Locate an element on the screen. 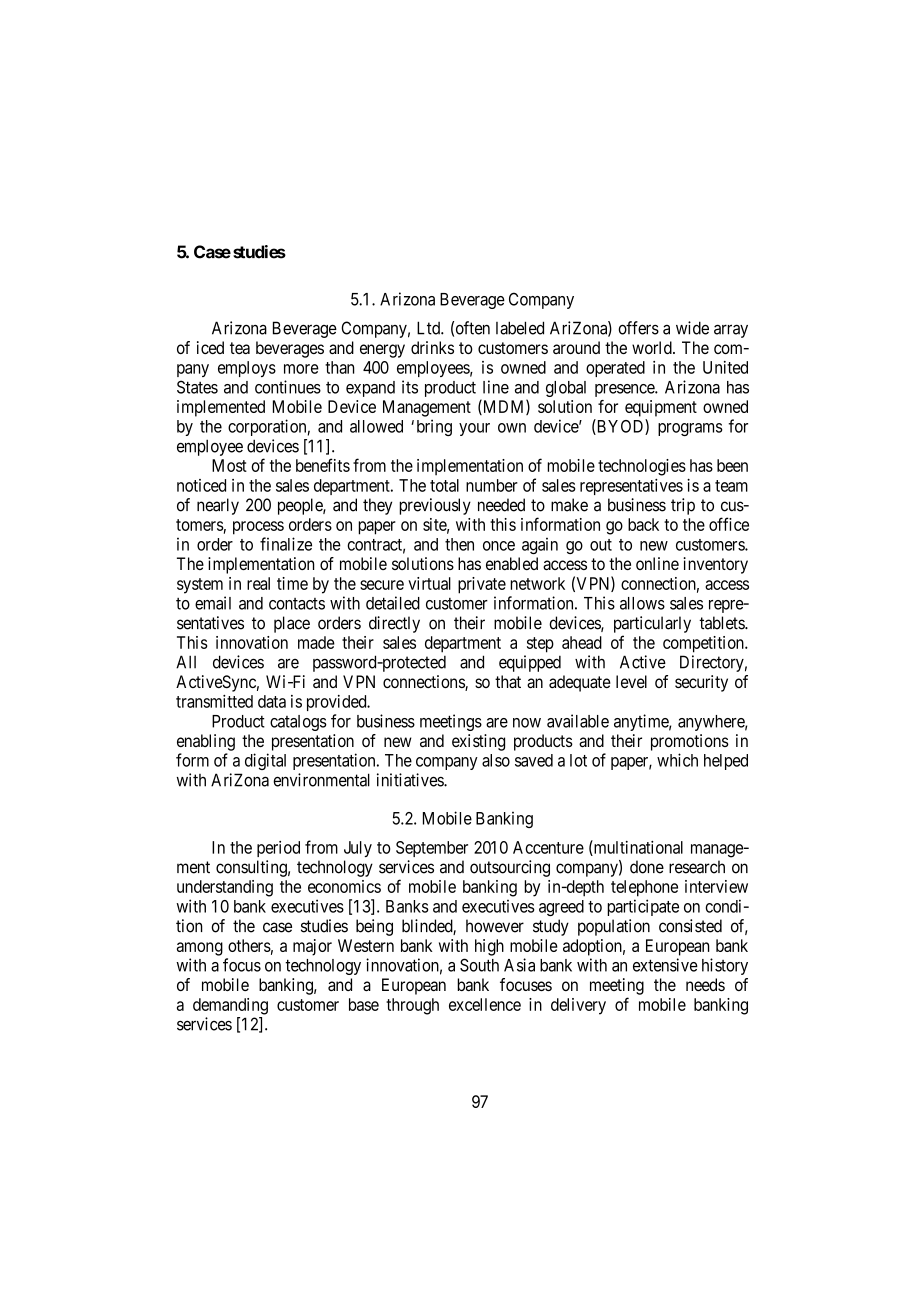 The image size is (924, 1308). more is located at coordinates (301, 369).
